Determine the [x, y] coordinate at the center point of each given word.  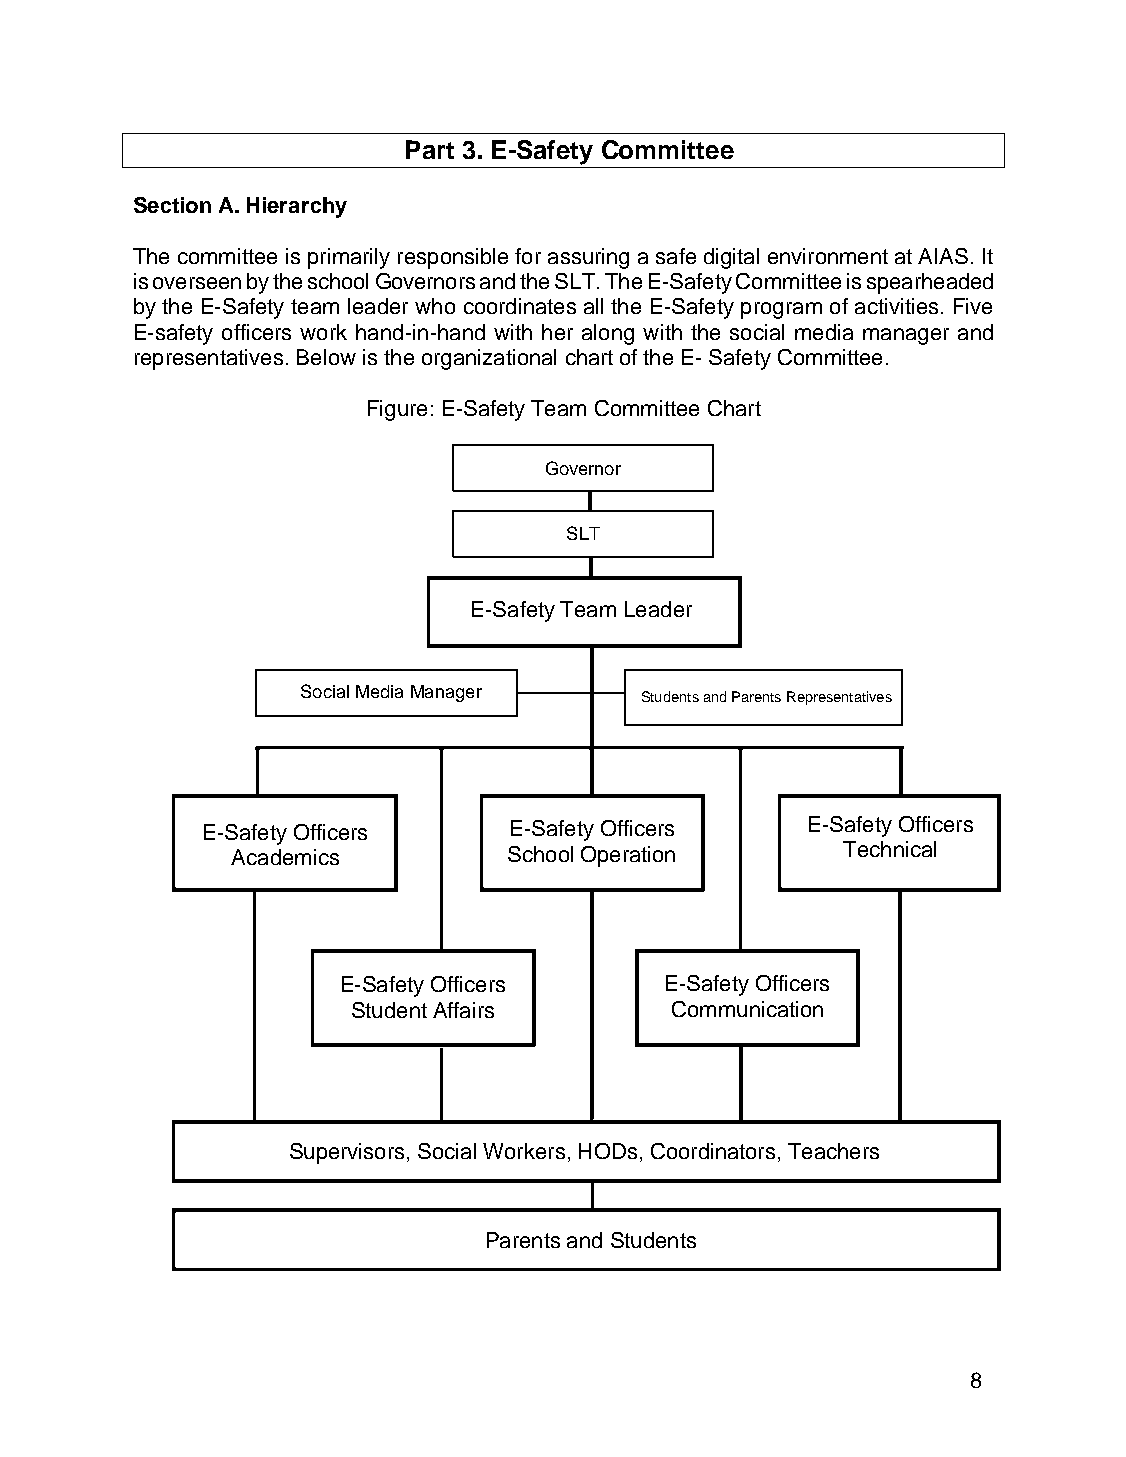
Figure [397, 410]
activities [896, 306]
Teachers [833, 1151]
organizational [489, 359]
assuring [588, 258]
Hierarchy [297, 207]
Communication [747, 1009]
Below [326, 357]
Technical [889, 849]
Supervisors [347, 1153]
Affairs [463, 1010]
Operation [628, 856]
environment [828, 256]
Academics [285, 857]
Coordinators [713, 1151]
